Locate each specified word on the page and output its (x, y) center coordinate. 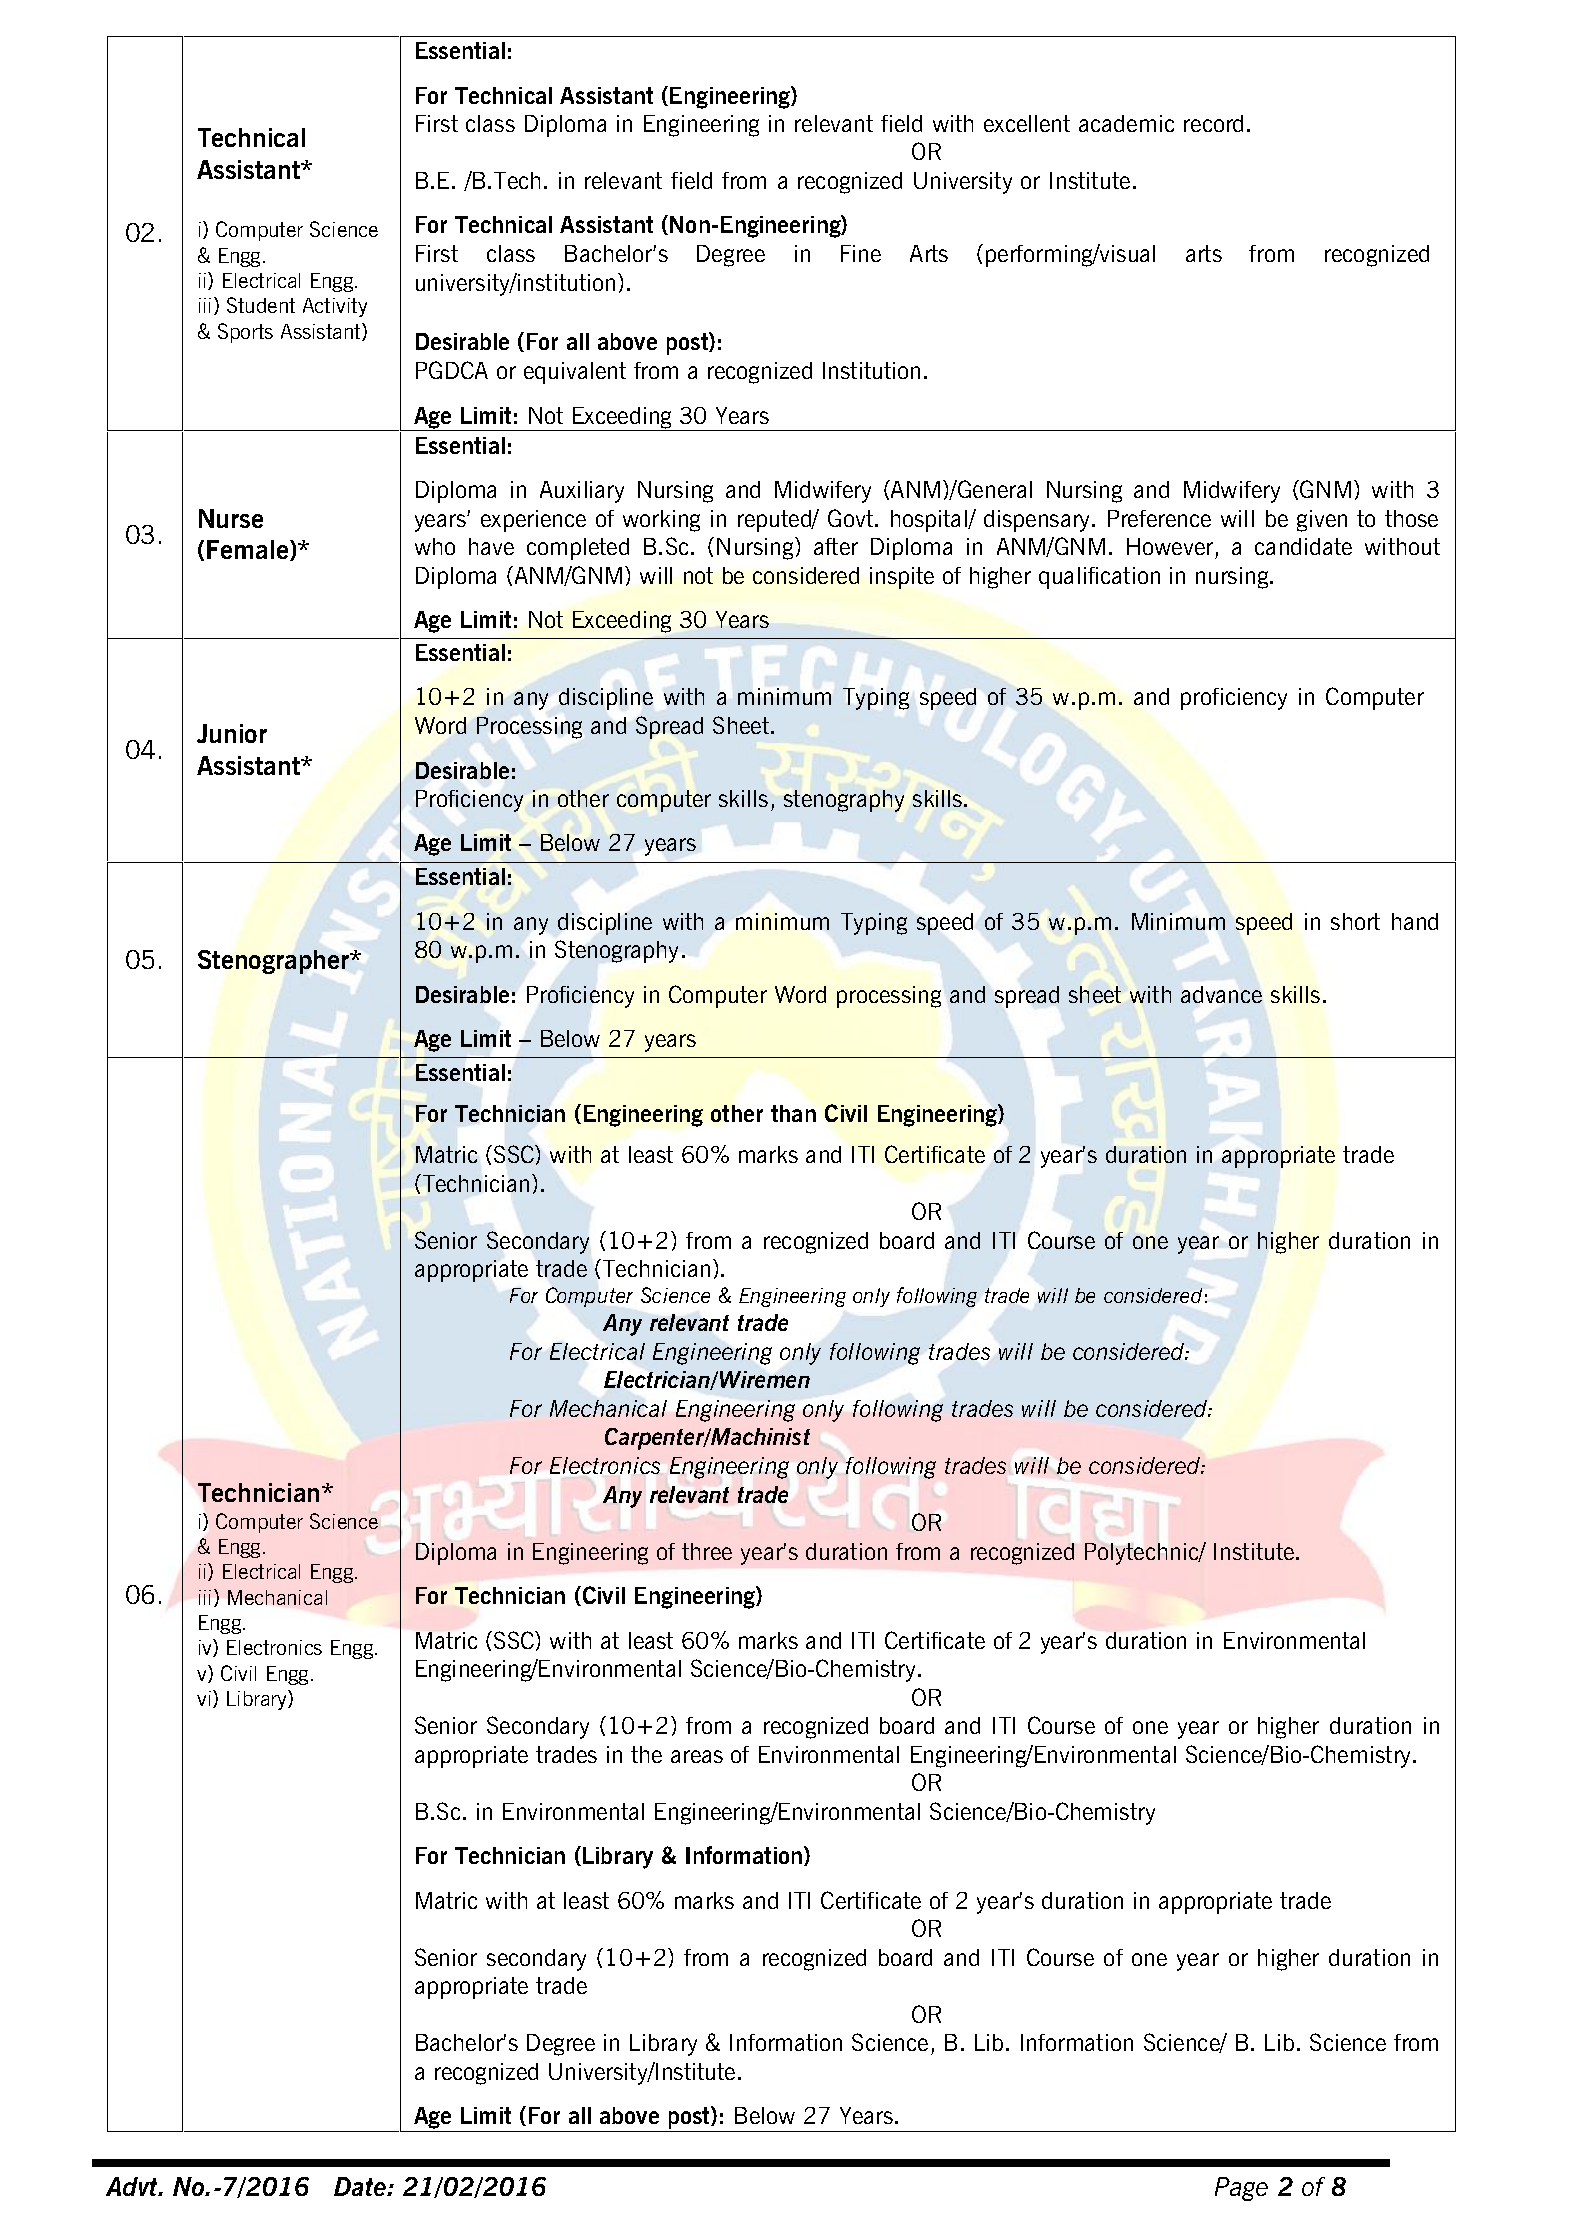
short (1355, 921)
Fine (861, 253)
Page (1241, 2189)
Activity (335, 307)
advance (1221, 994)
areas (697, 1756)
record (1213, 123)
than (793, 1113)
